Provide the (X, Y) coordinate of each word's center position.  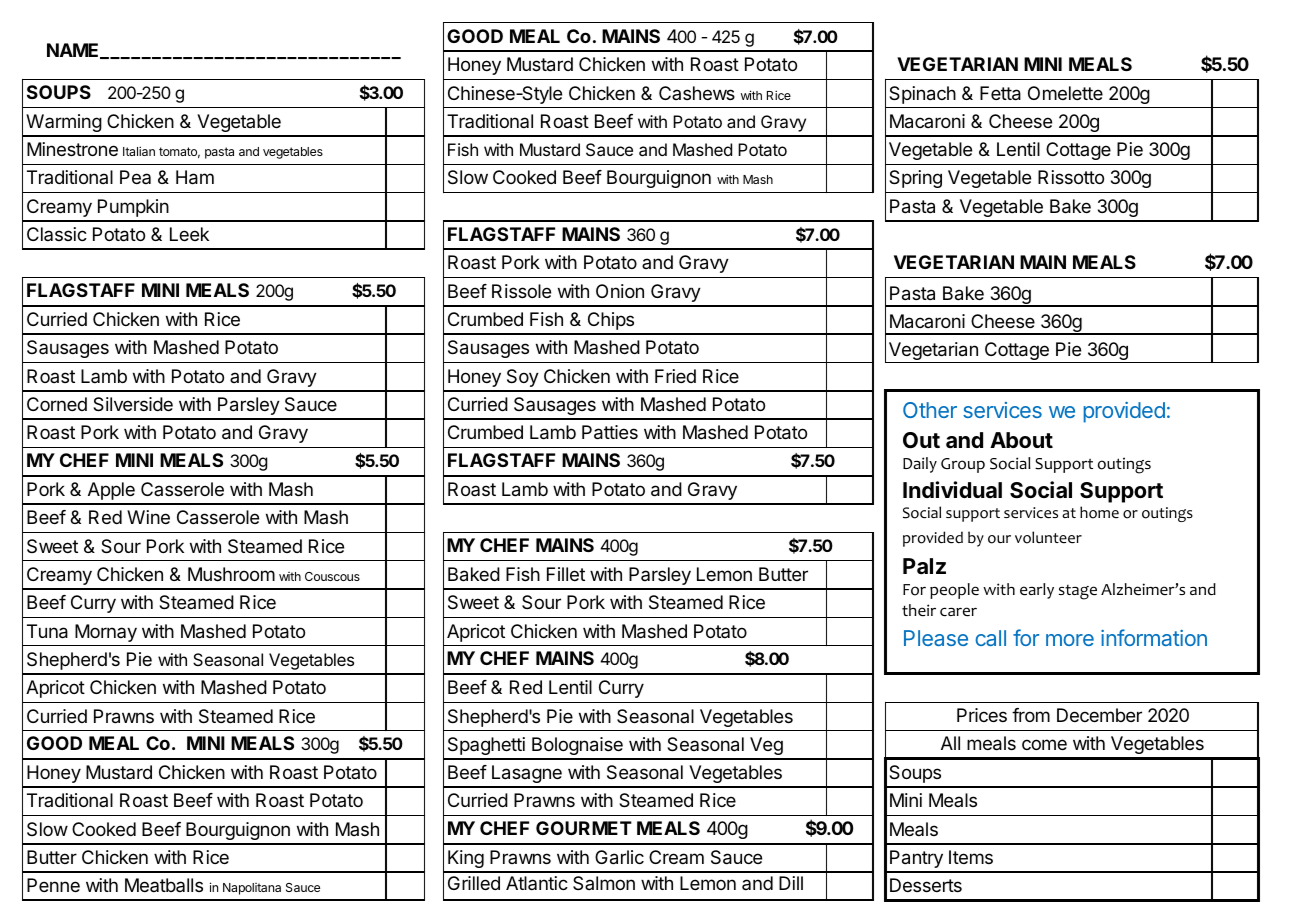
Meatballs (164, 885)
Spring (915, 179)
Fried (675, 376)
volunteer (1048, 537)
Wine (148, 517)
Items (971, 857)
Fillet (566, 574)
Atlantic (537, 883)
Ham (195, 177)
